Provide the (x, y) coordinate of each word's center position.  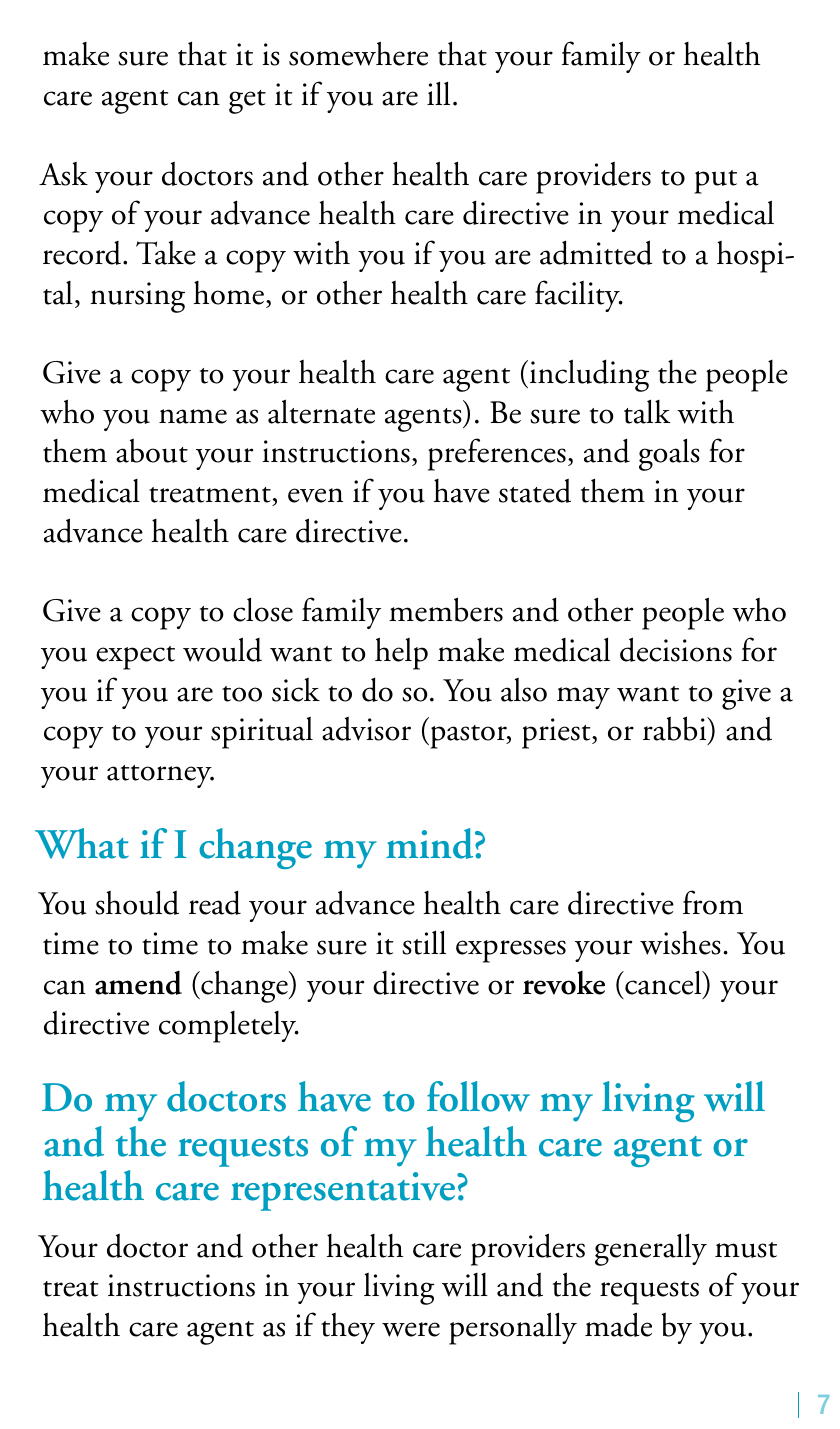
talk (647, 411)
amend (138, 983)
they (348, 1328)
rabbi (676, 730)
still (424, 942)
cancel (663, 982)
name (193, 416)
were (411, 1329)
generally (651, 1249)
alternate (321, 411)
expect (135, 658)
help (401, 653)
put (715, 182)
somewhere (358, 53)
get (247, 102)
